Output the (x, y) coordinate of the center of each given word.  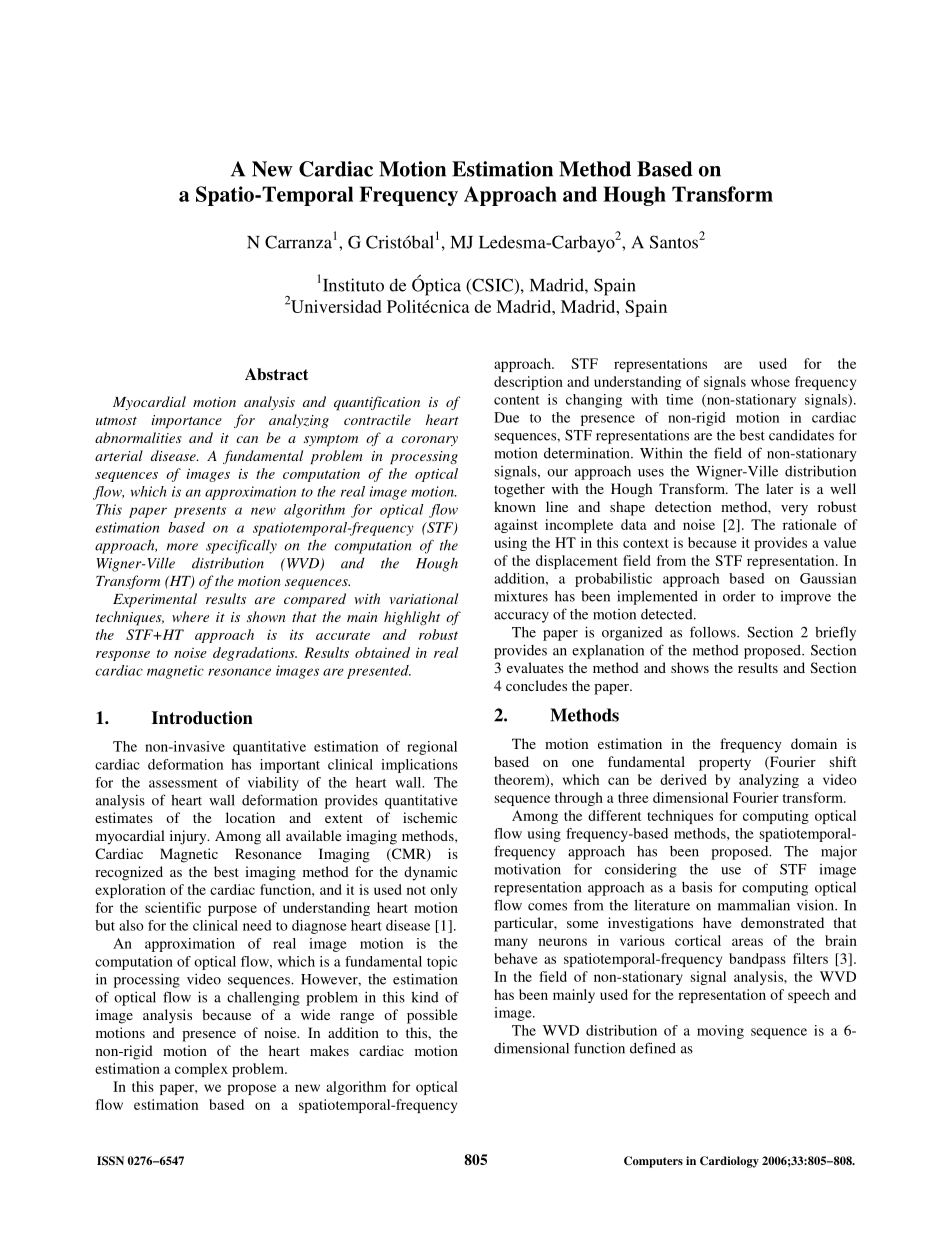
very (794, 510)
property (725, 764)
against (515, 526)
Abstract (277, 374)
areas (747, 942)
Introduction (202, 718)
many (511, 943)
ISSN (110, 1160)
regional (432, 748)
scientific (173, 907)
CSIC (491, 286)
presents (200, 512)
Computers (653, 1162)
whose (770, 381)
